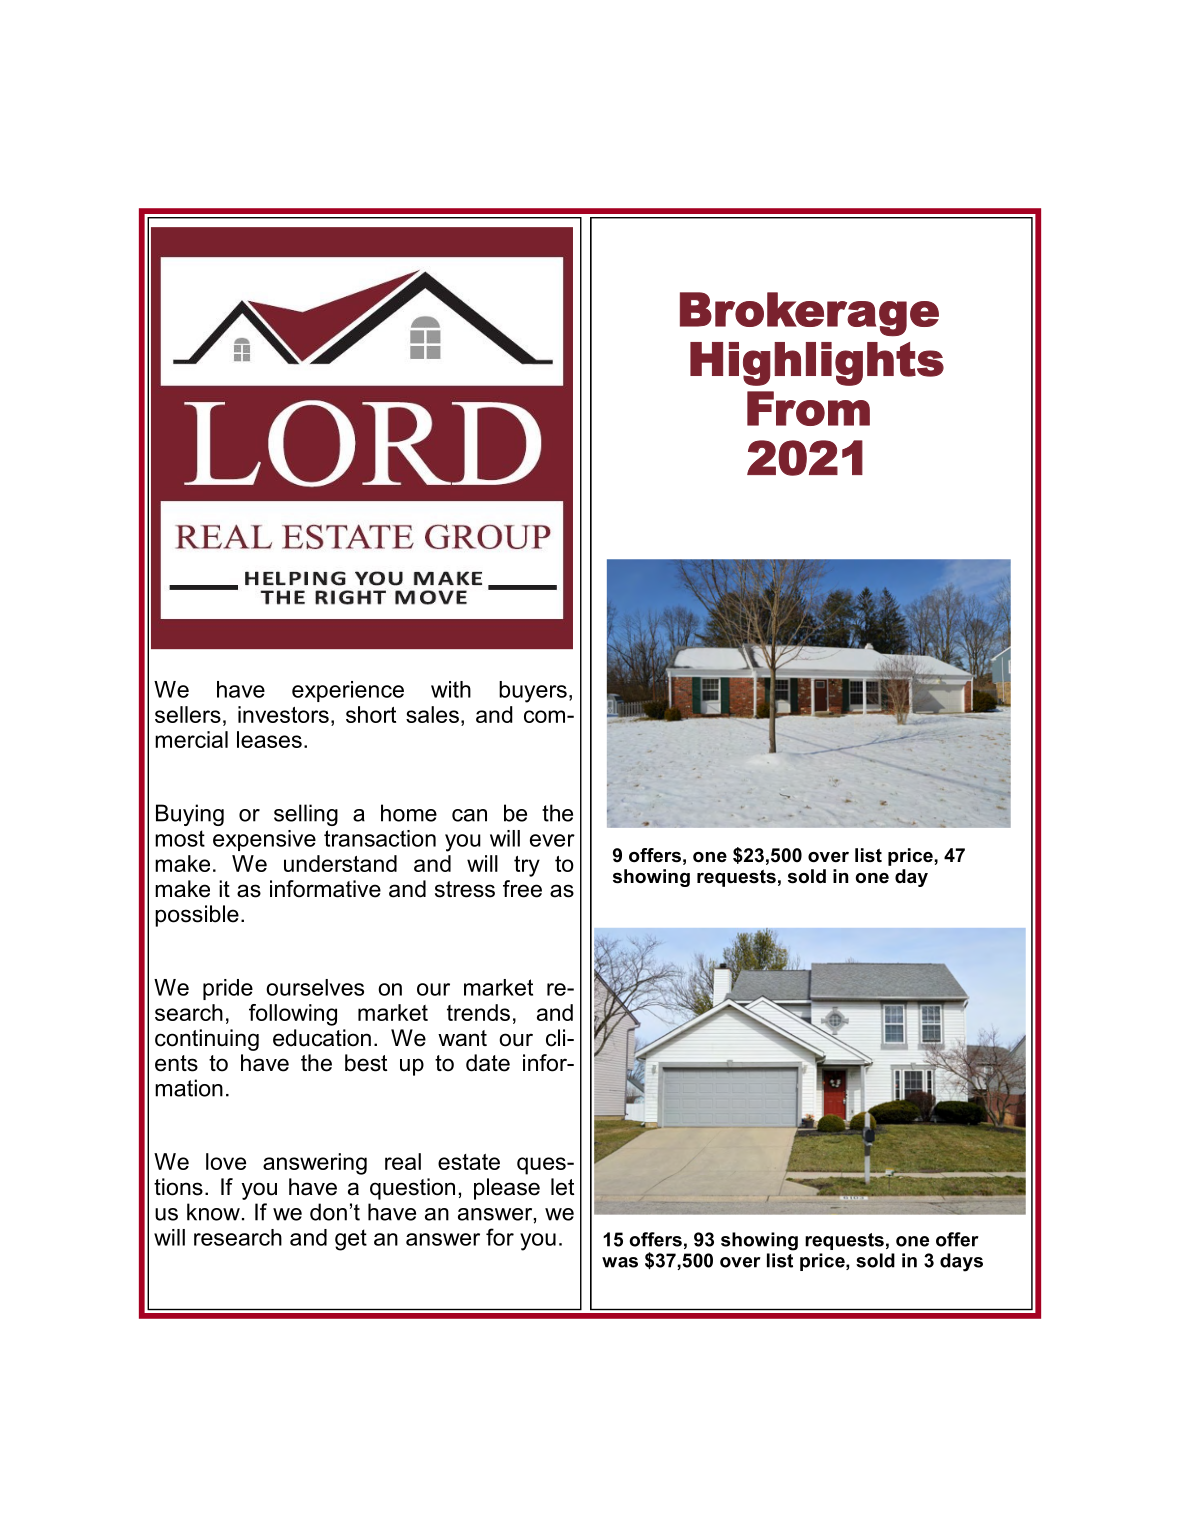 The width and height of the screenshot is (1180, 1527). Describe the element at coordinates (213, 1212) in the screenshot. I see `know` at that location.
